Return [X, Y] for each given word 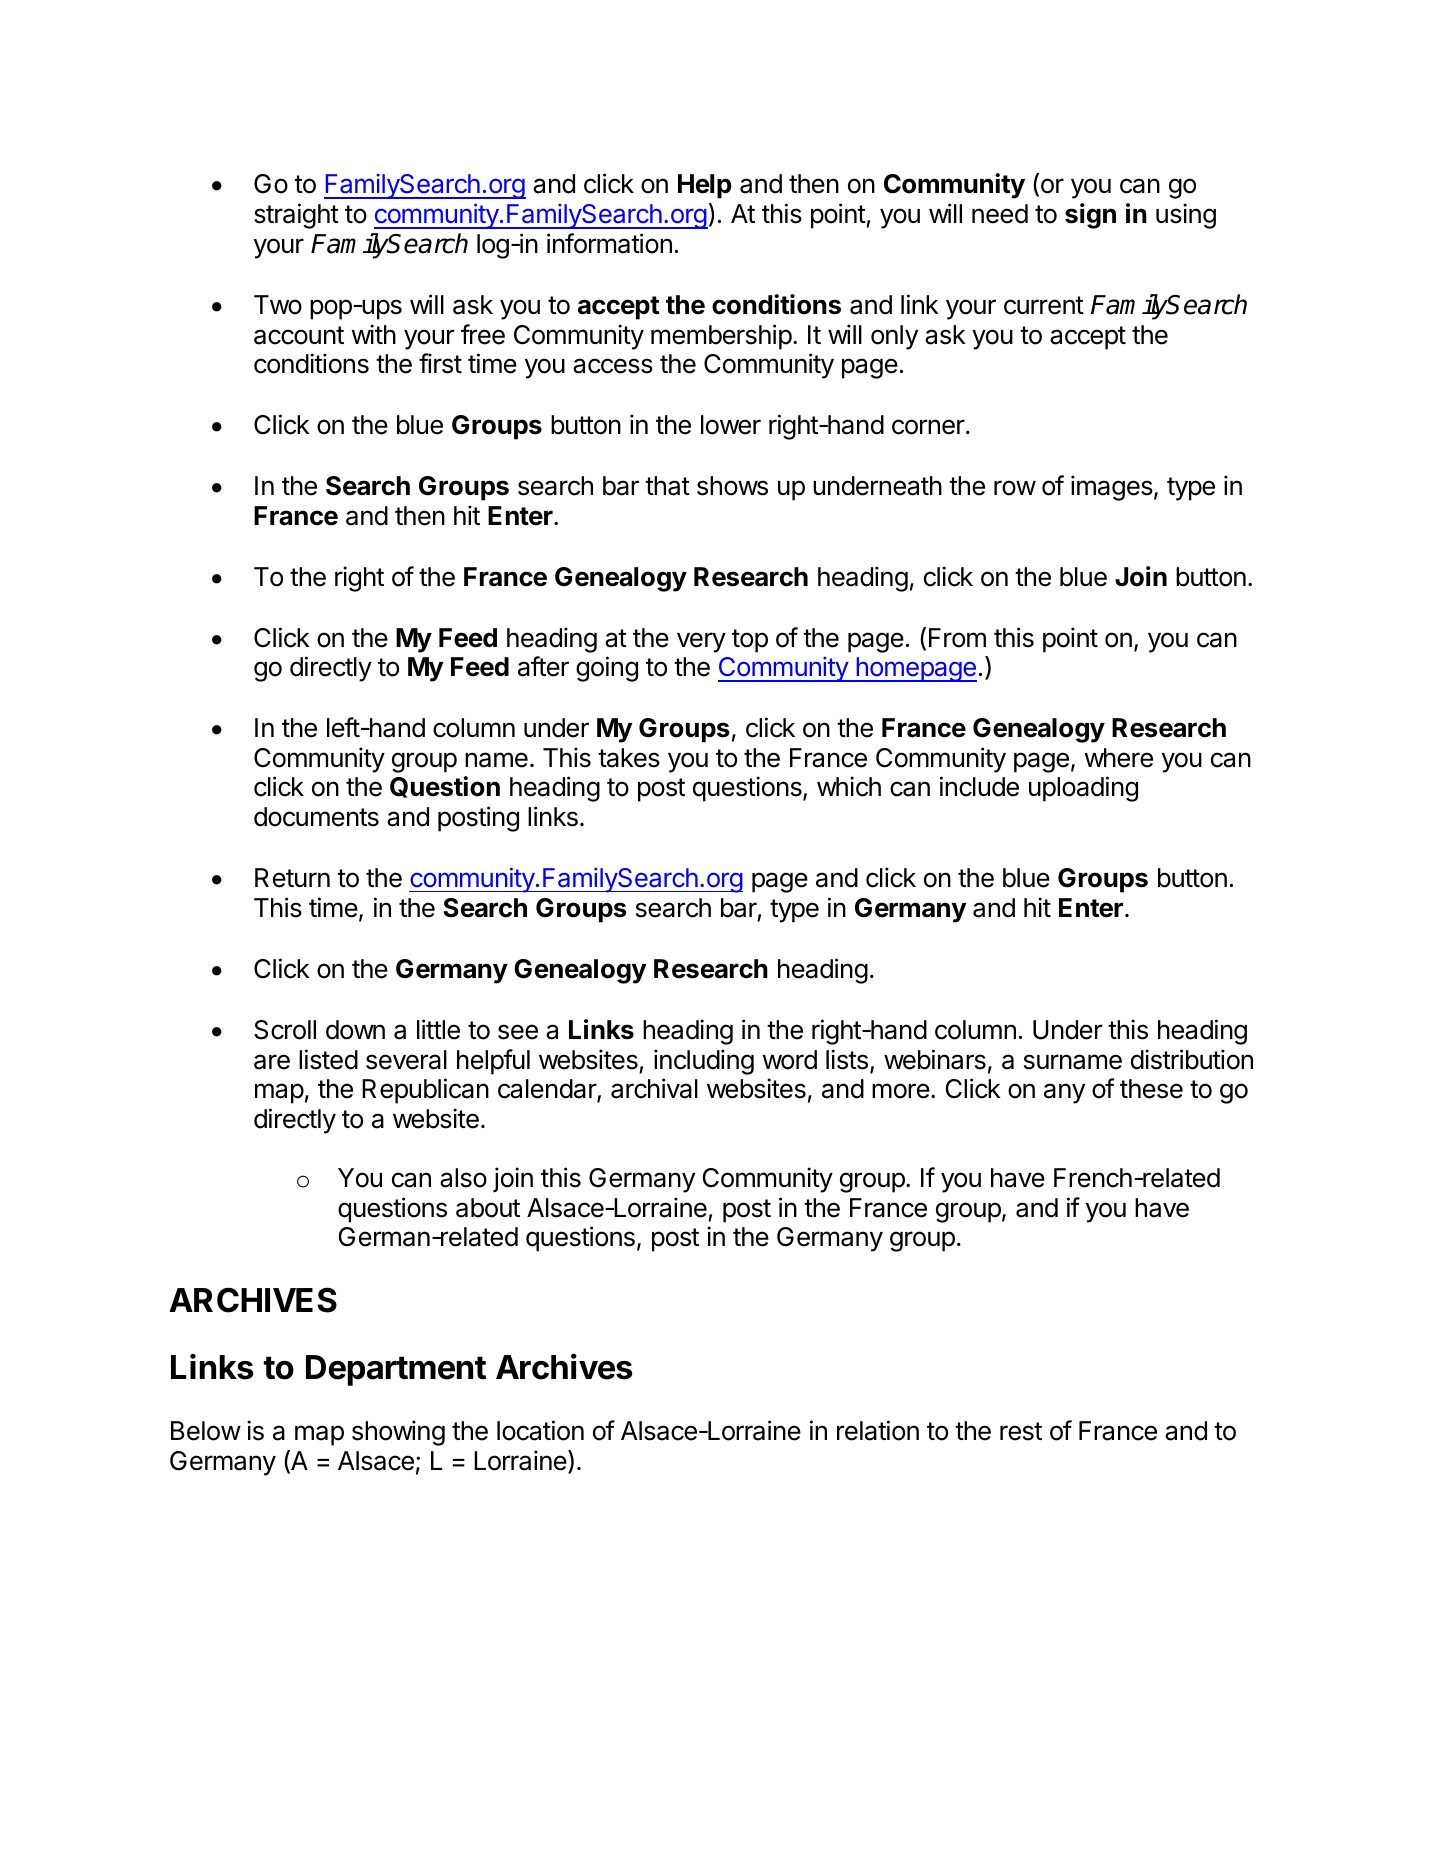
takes [629, 758]
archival [654, 1088]
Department [396, 1370]
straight [296, 216]
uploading [1083, 789]
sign [1090, 216]
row [1015, 488]
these [1151, 1089]
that [667, 486]
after [543, 666]
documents [316, 817]
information [609, 243]
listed [328, 1059]
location [540, 1430]
